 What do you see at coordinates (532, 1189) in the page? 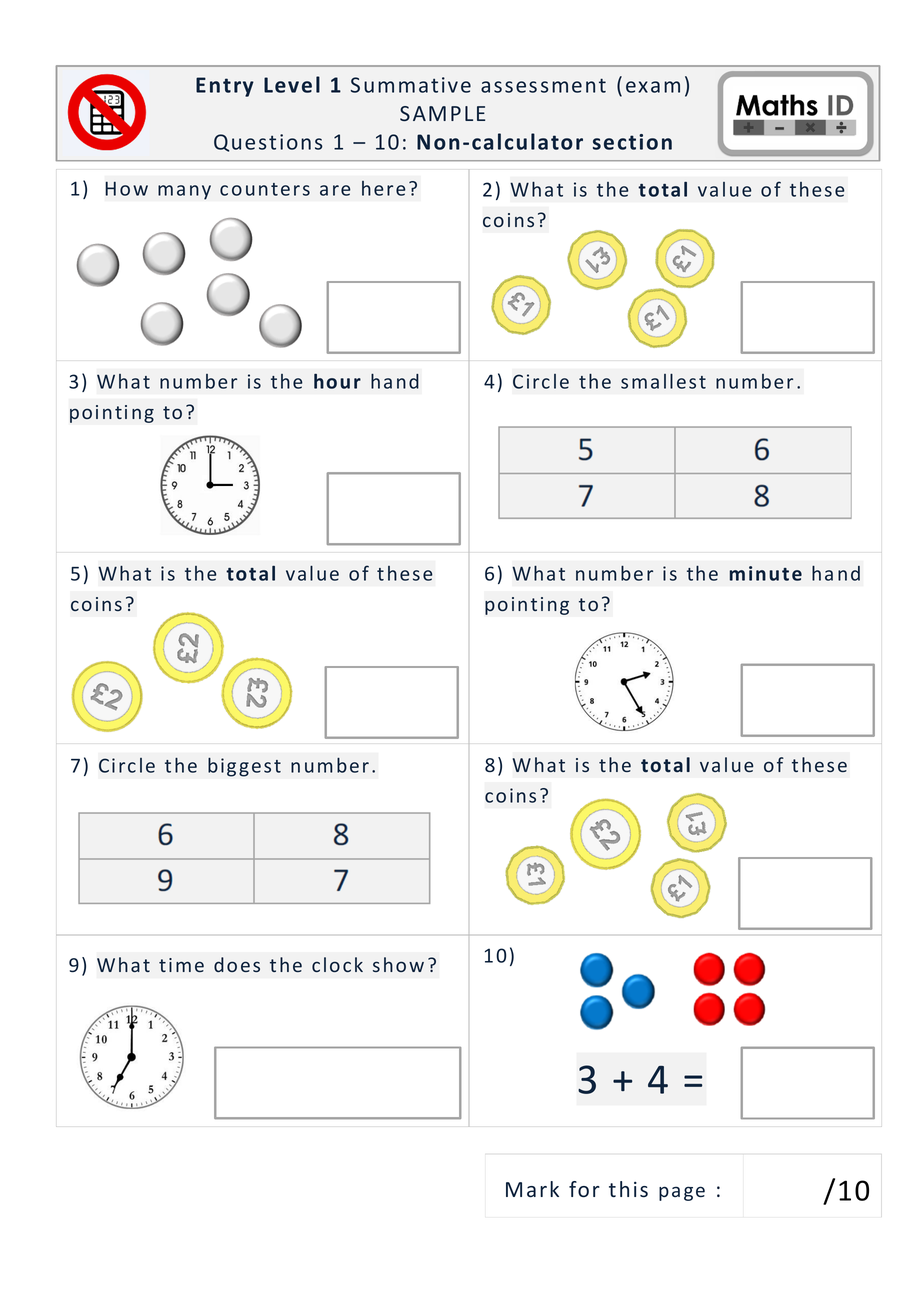
I see `Mark` at bounding box center [532, 1189].
